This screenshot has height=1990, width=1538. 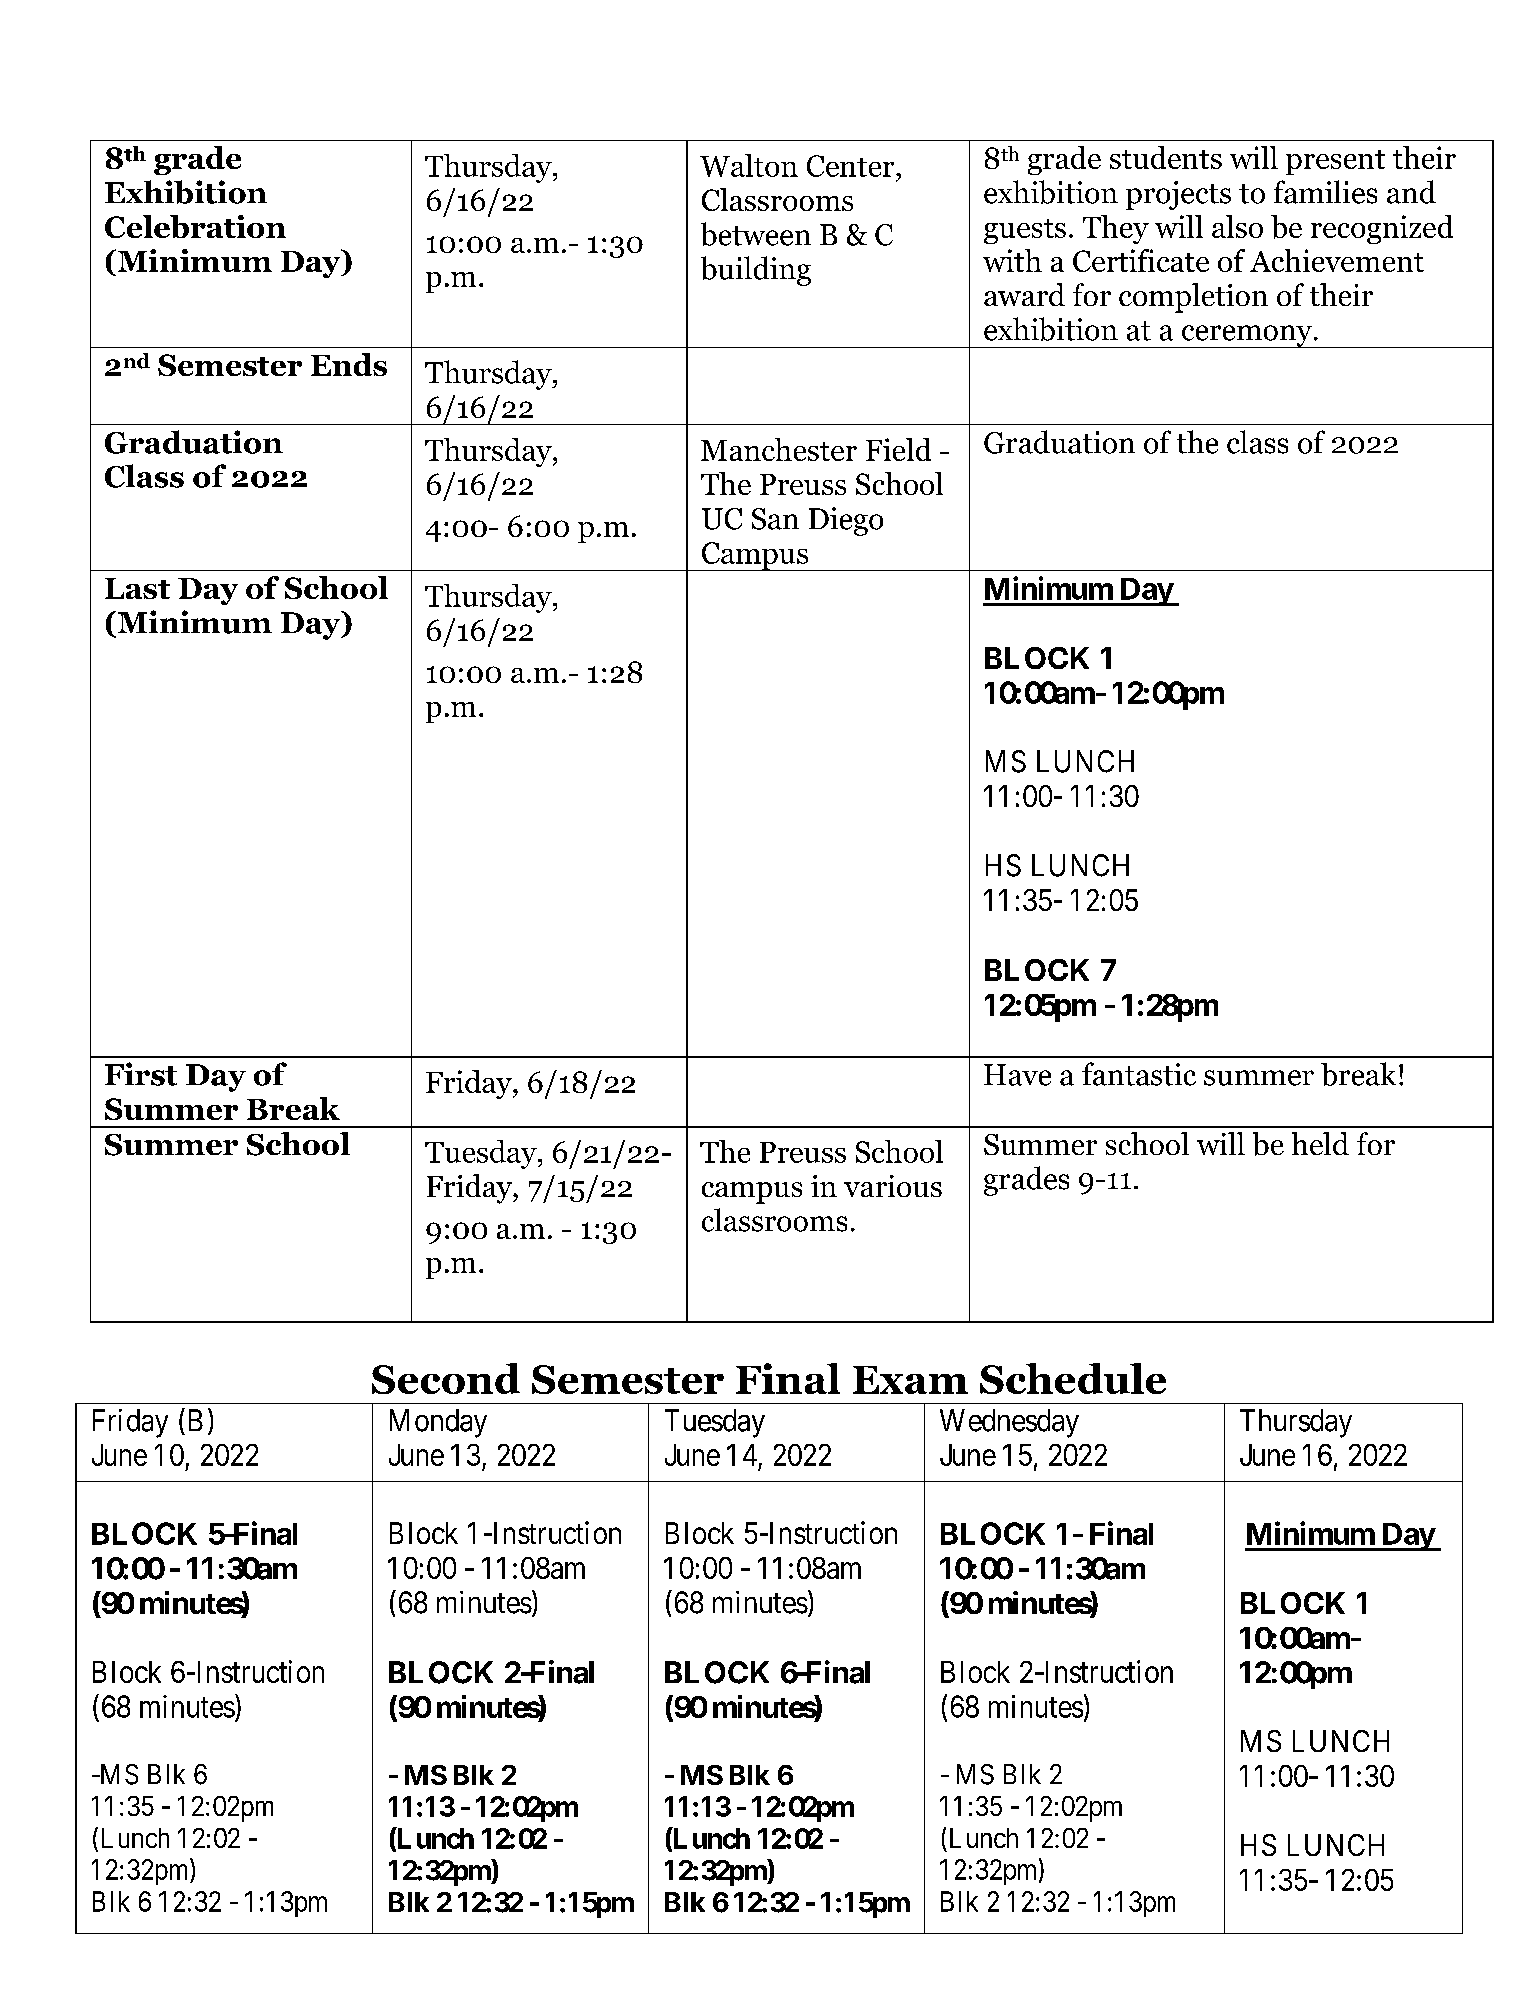 I want to click on Second, so click(x=446, y=1378).
